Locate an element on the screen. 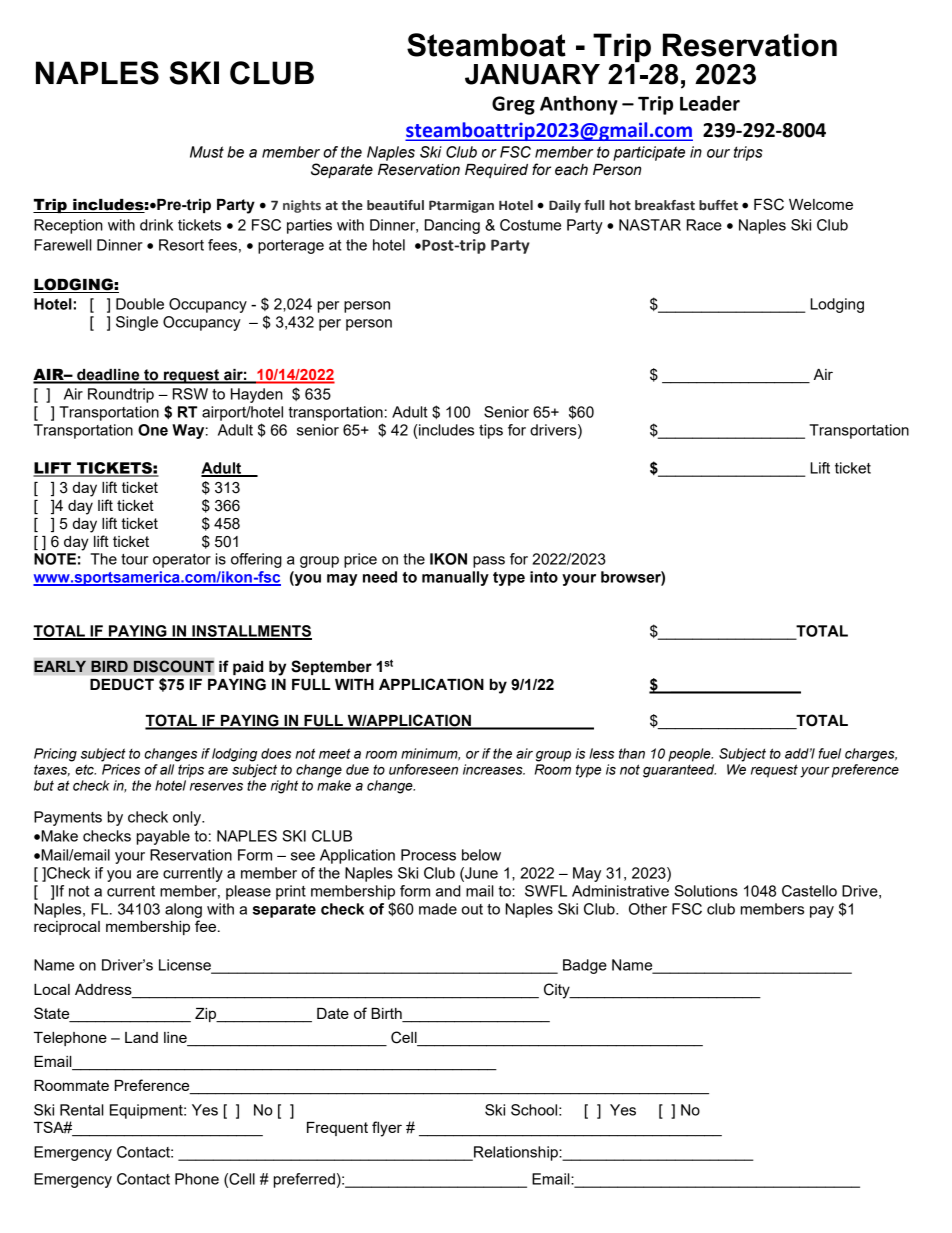  manually is located at coordinates (455, 578).
